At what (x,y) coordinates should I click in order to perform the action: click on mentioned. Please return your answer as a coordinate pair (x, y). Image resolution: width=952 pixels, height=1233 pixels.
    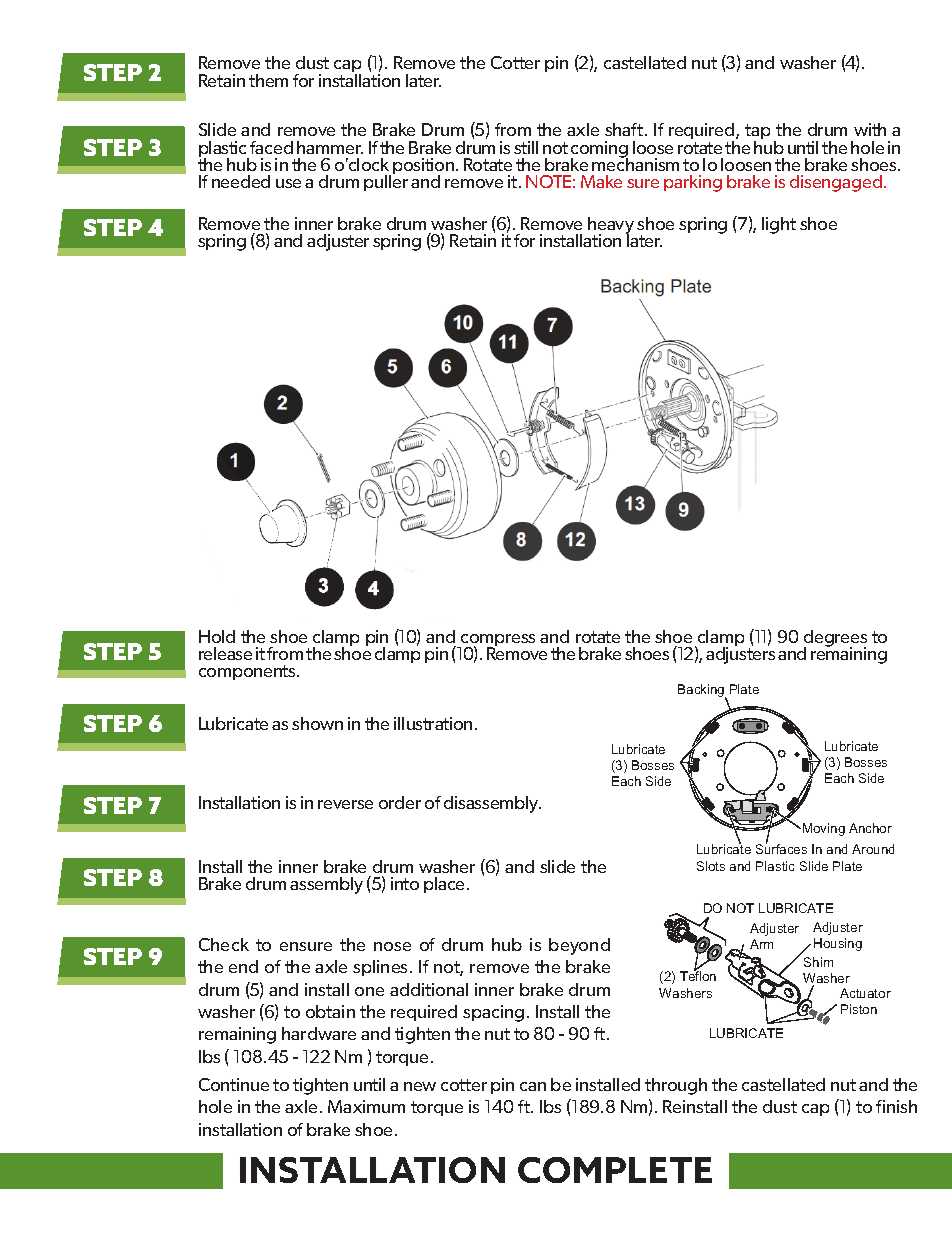
    Looking at the image, I should click on (444, 69).
